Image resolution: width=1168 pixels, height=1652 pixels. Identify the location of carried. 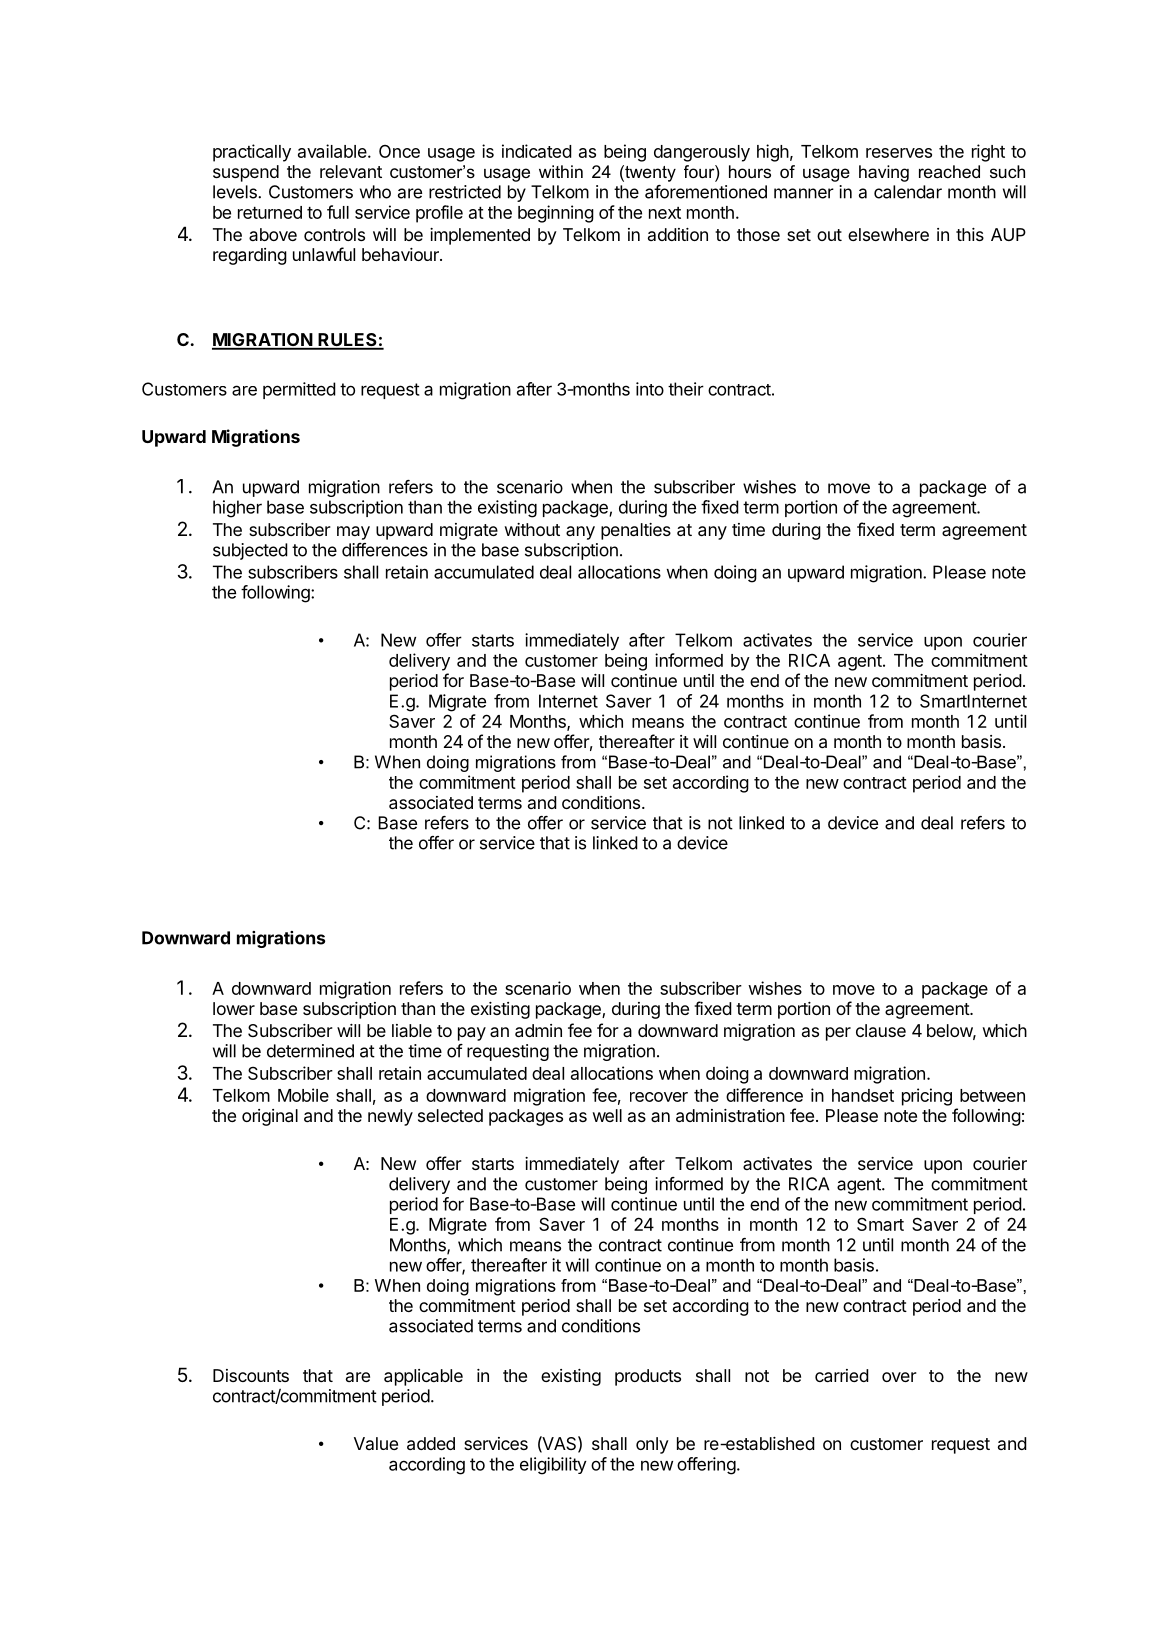
(842, 1375).
